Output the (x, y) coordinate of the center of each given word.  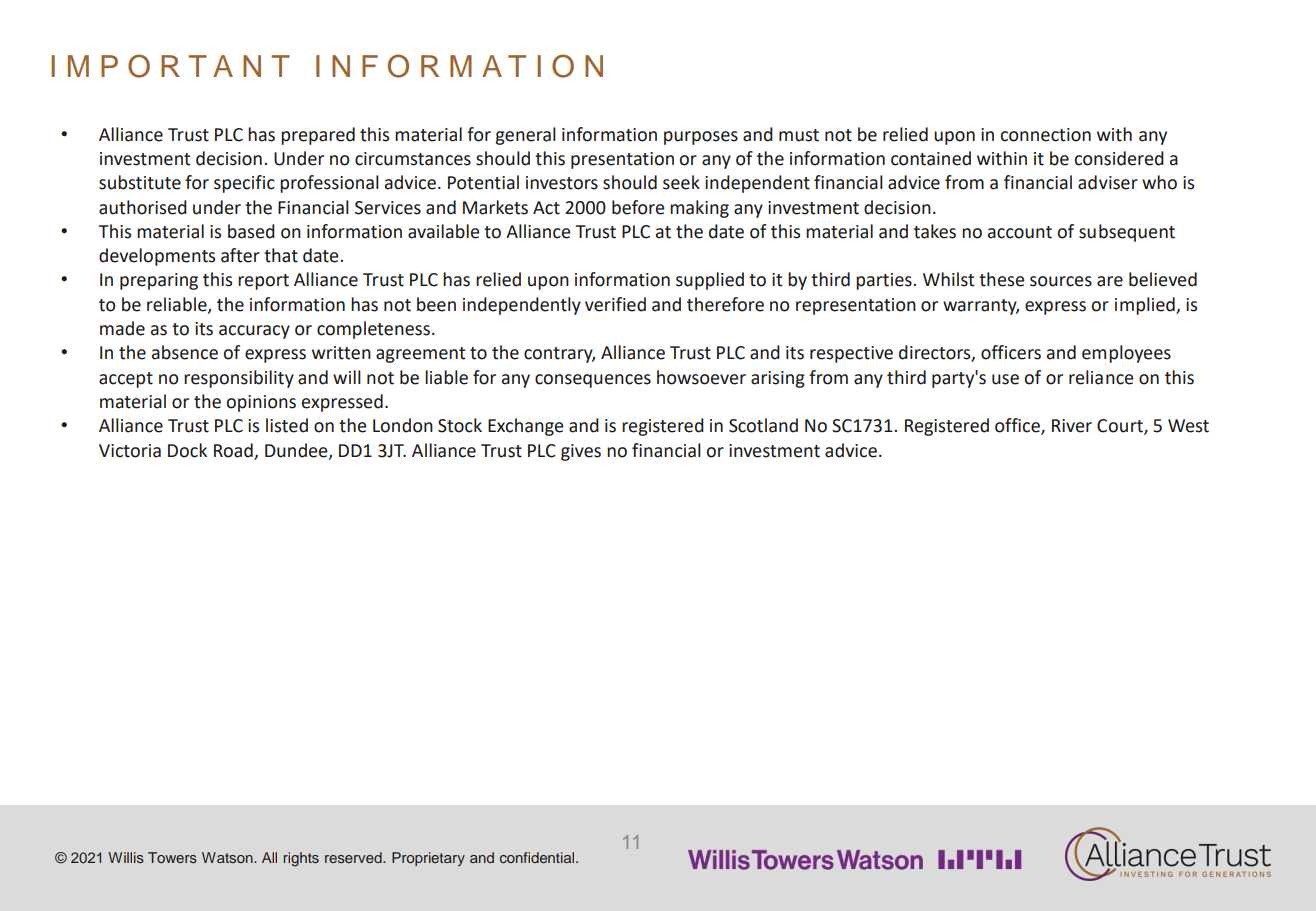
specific (244, 184)
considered (1119, 158)
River (1072, 426)
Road (233, 450)
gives (581, 452)
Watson (228, 857)
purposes (701, 138)
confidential (538, 857)
